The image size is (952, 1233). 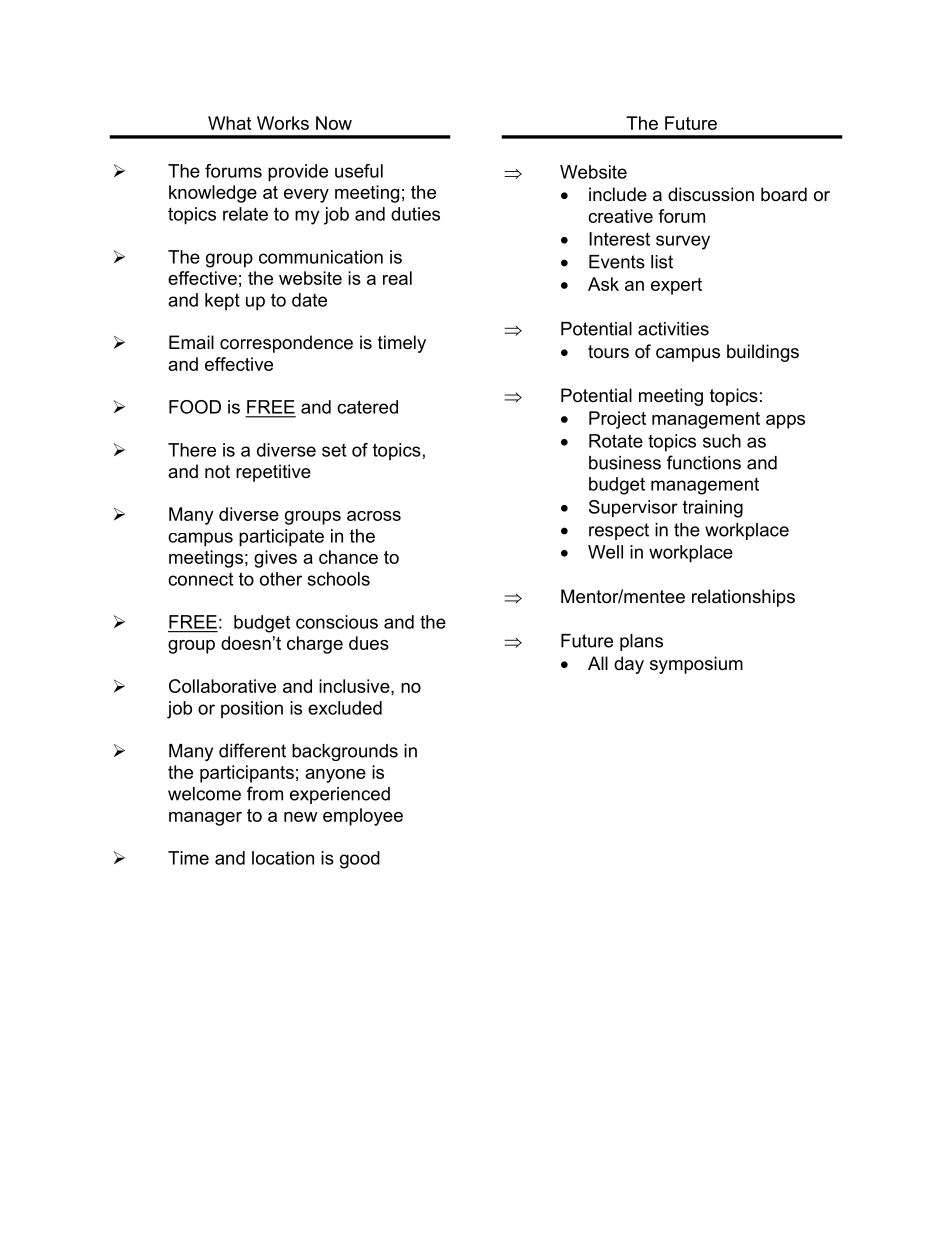 What do you see at coordinates (273, 473) in the screenshot?
I see `repetitive` at bounding box center [273, 473].
